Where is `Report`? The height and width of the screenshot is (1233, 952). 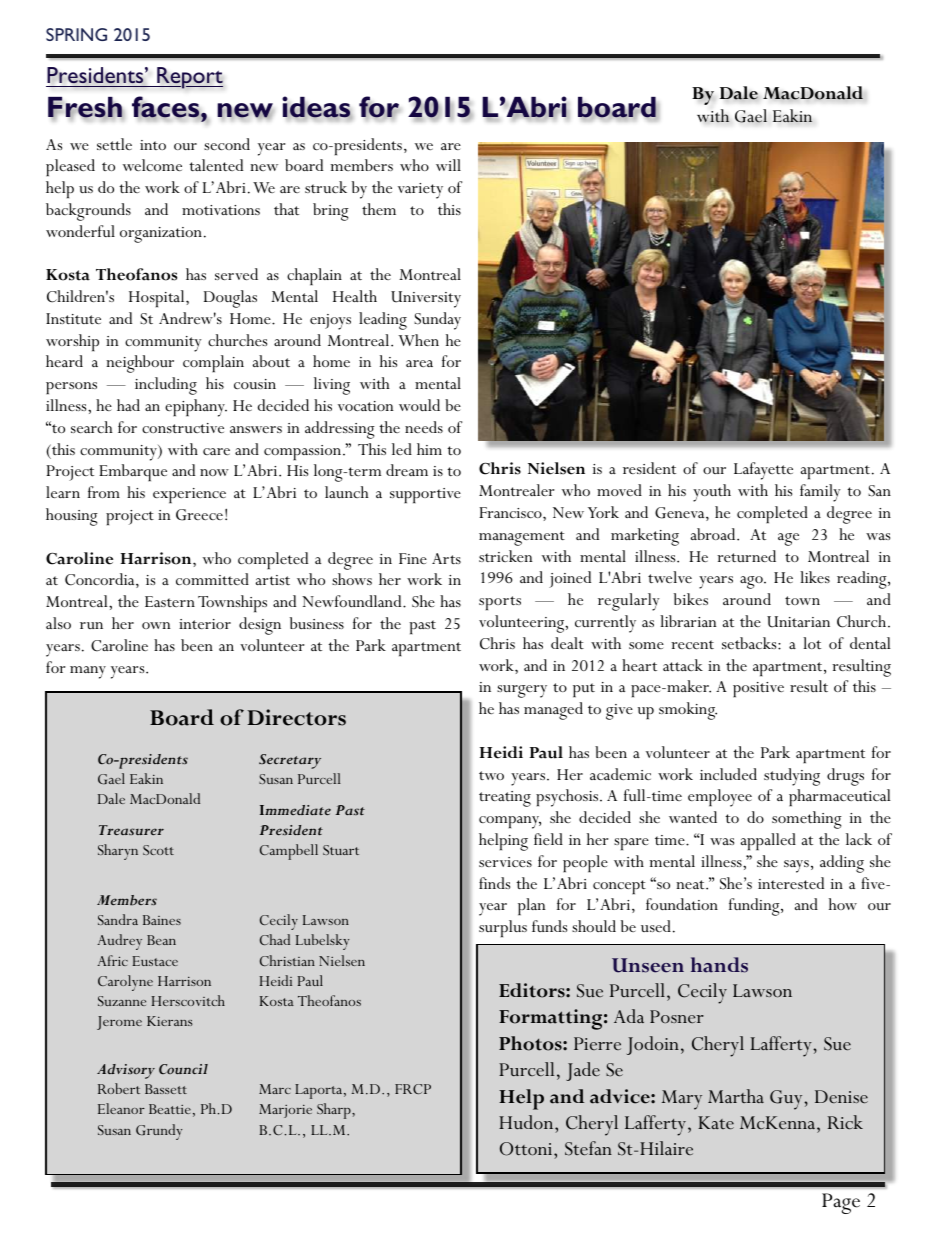
Report is located at coordinates (189, 78).
